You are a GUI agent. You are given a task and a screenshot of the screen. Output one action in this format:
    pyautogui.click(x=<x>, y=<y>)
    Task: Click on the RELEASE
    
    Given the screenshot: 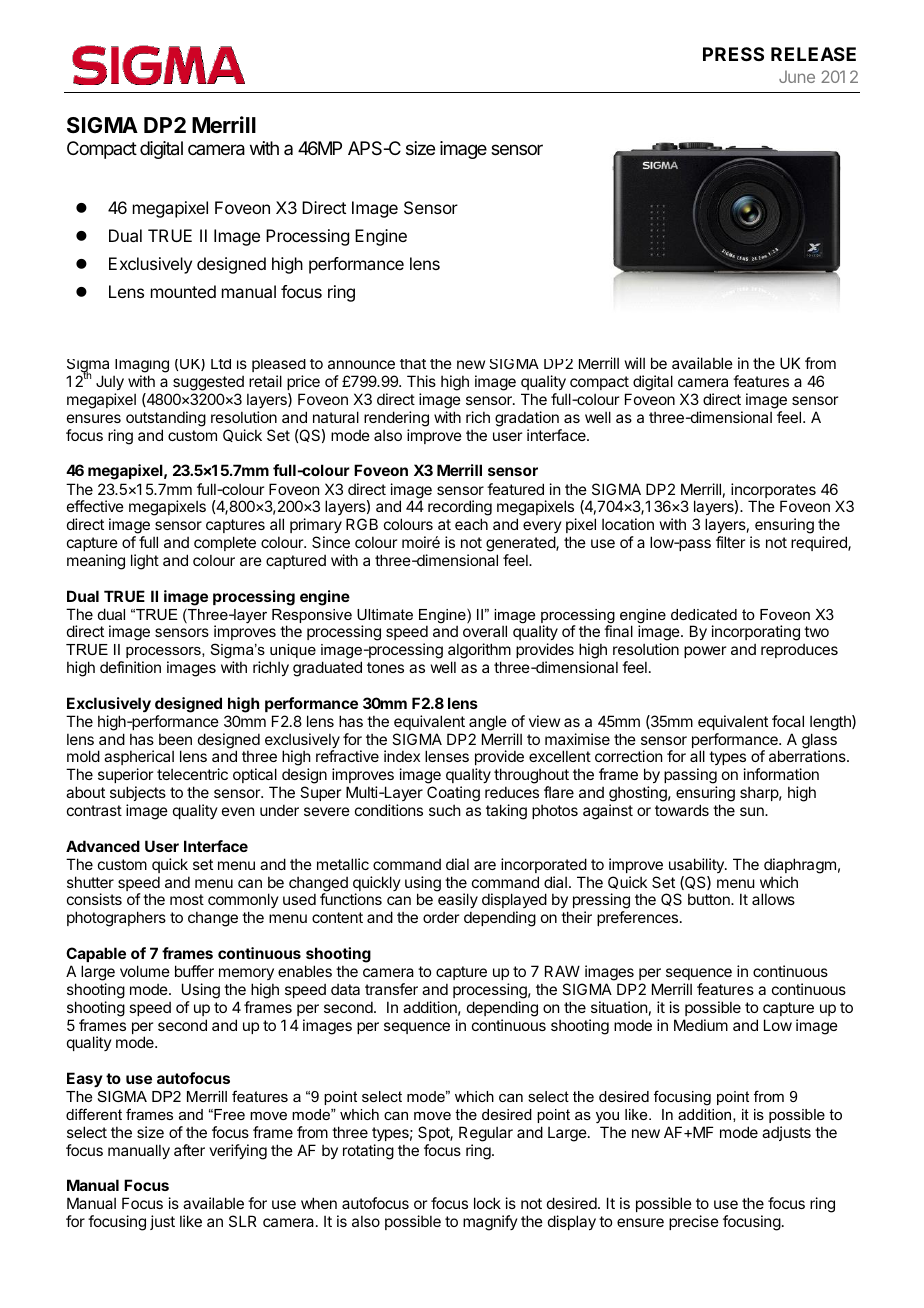 What is the action you would take?
    pyautogui.click(x=813, y=54)
